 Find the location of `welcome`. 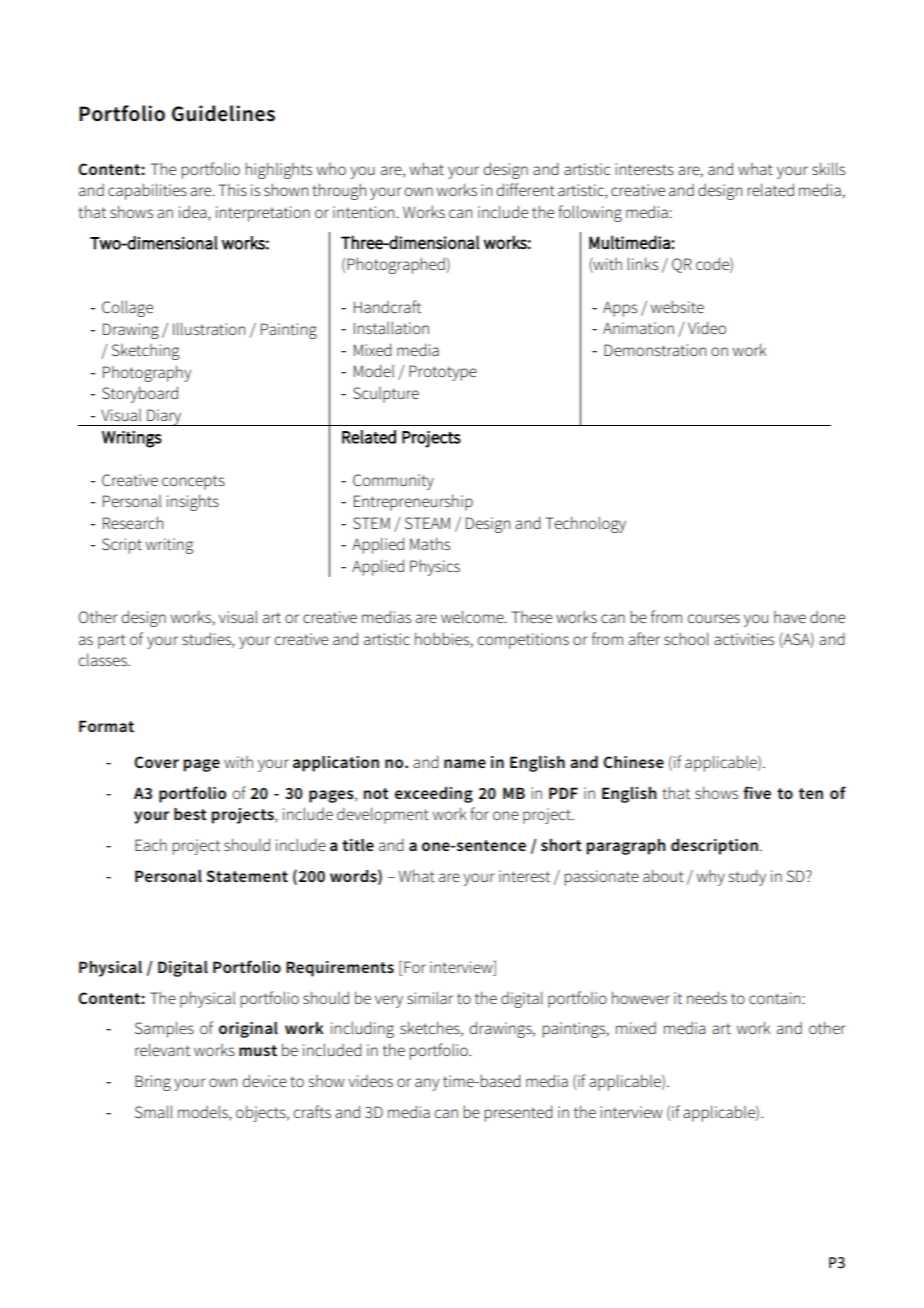

welcome is located at coordinates (473, 616).
